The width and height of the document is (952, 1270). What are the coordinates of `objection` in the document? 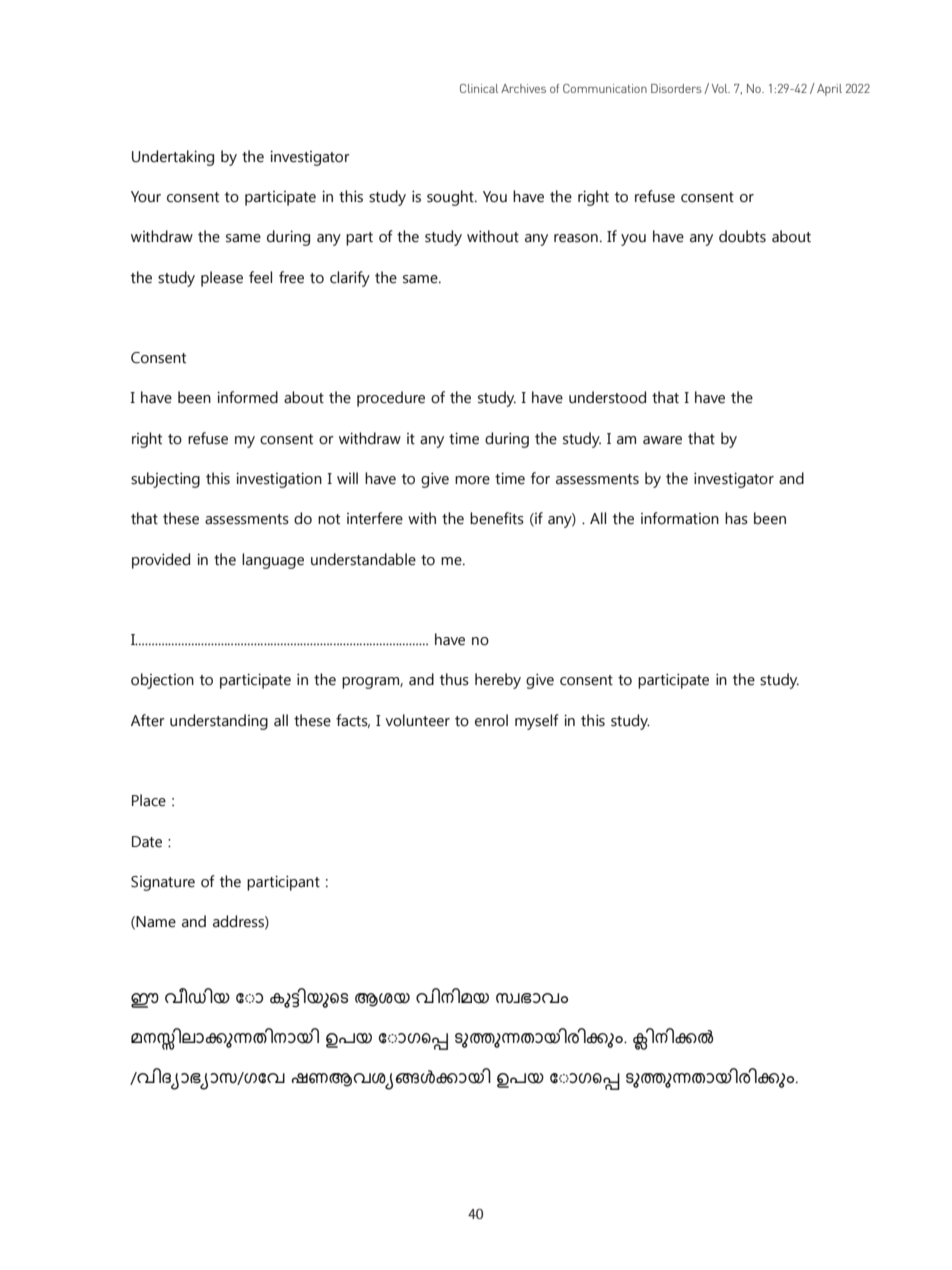 It's located at (162, 681).
